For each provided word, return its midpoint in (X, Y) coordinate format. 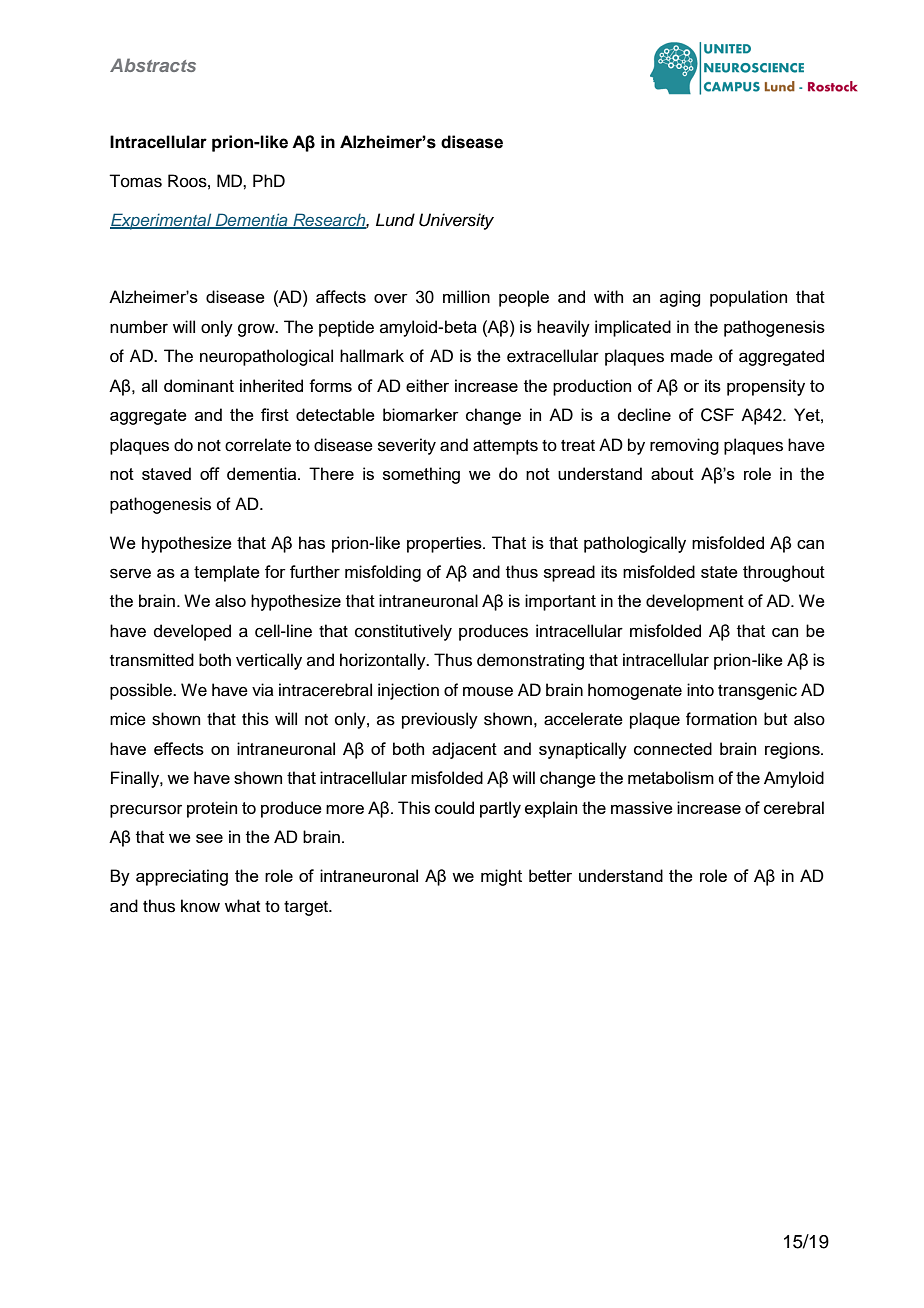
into (700, 690)
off (210, 473)
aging (680, 298)
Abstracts (153, 65)
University (456, 221)
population (748, 298)
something (421, 475)
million (466, 296)
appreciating (182, 877)
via (263, 689)
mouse (488, 691)
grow (257, 330)
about (672, 473)
